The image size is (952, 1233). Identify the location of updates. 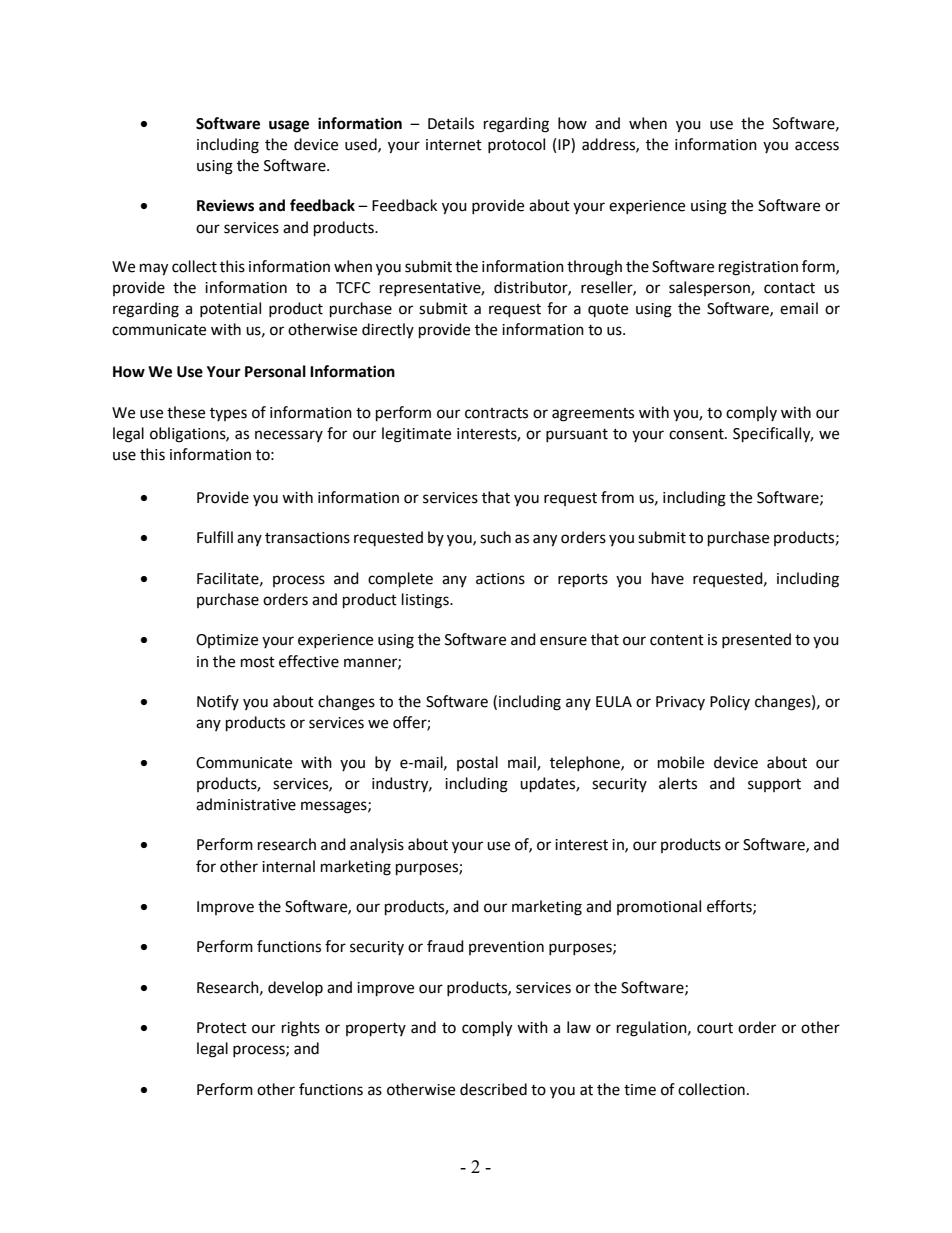
(548, 785).
